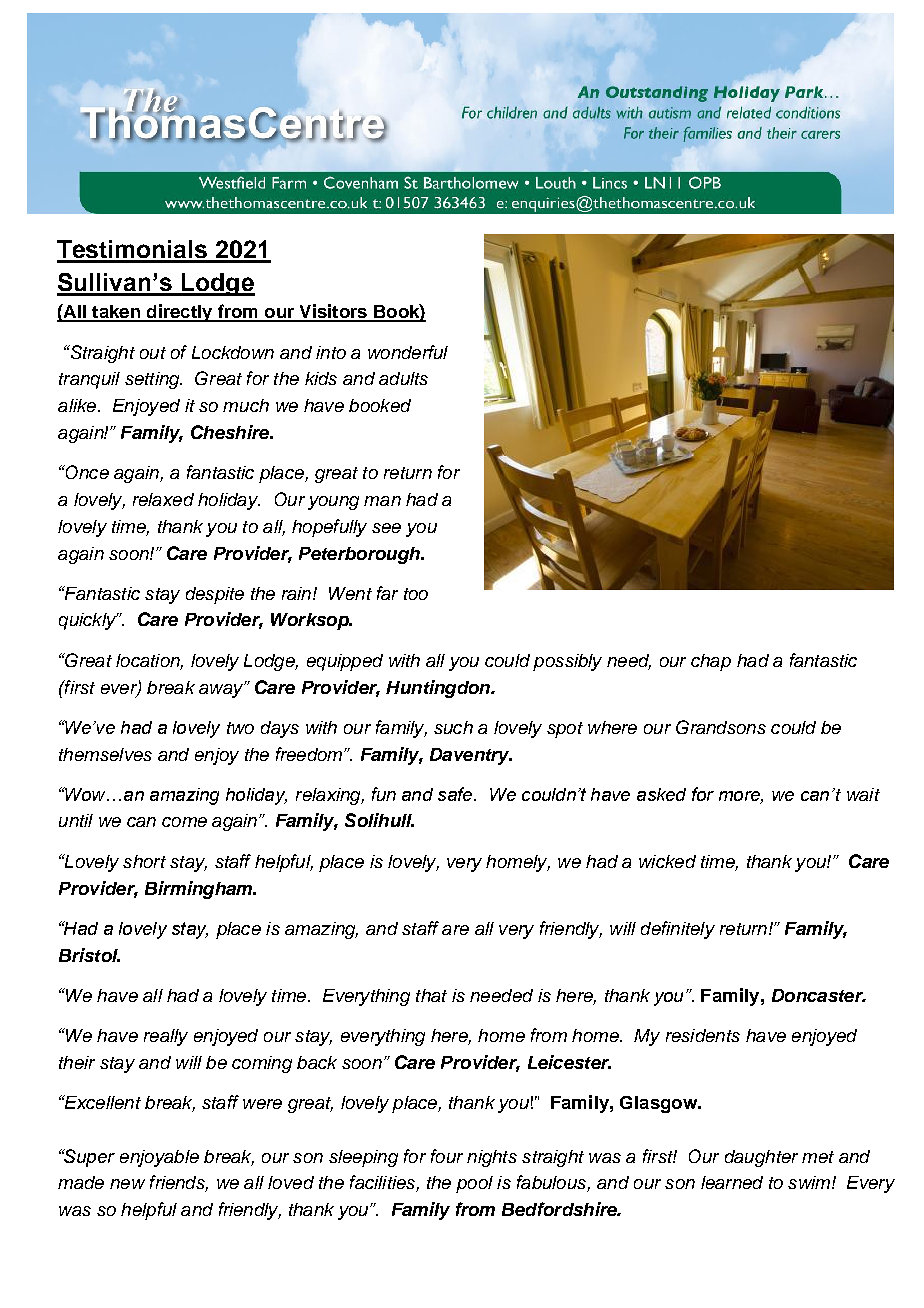 Image resolution: width=924 pixels, height=1308 pixels. What do you see at coordinates (163, 499) in the screenshot?
I see `relaxed` at bounding box center [163, 499].
